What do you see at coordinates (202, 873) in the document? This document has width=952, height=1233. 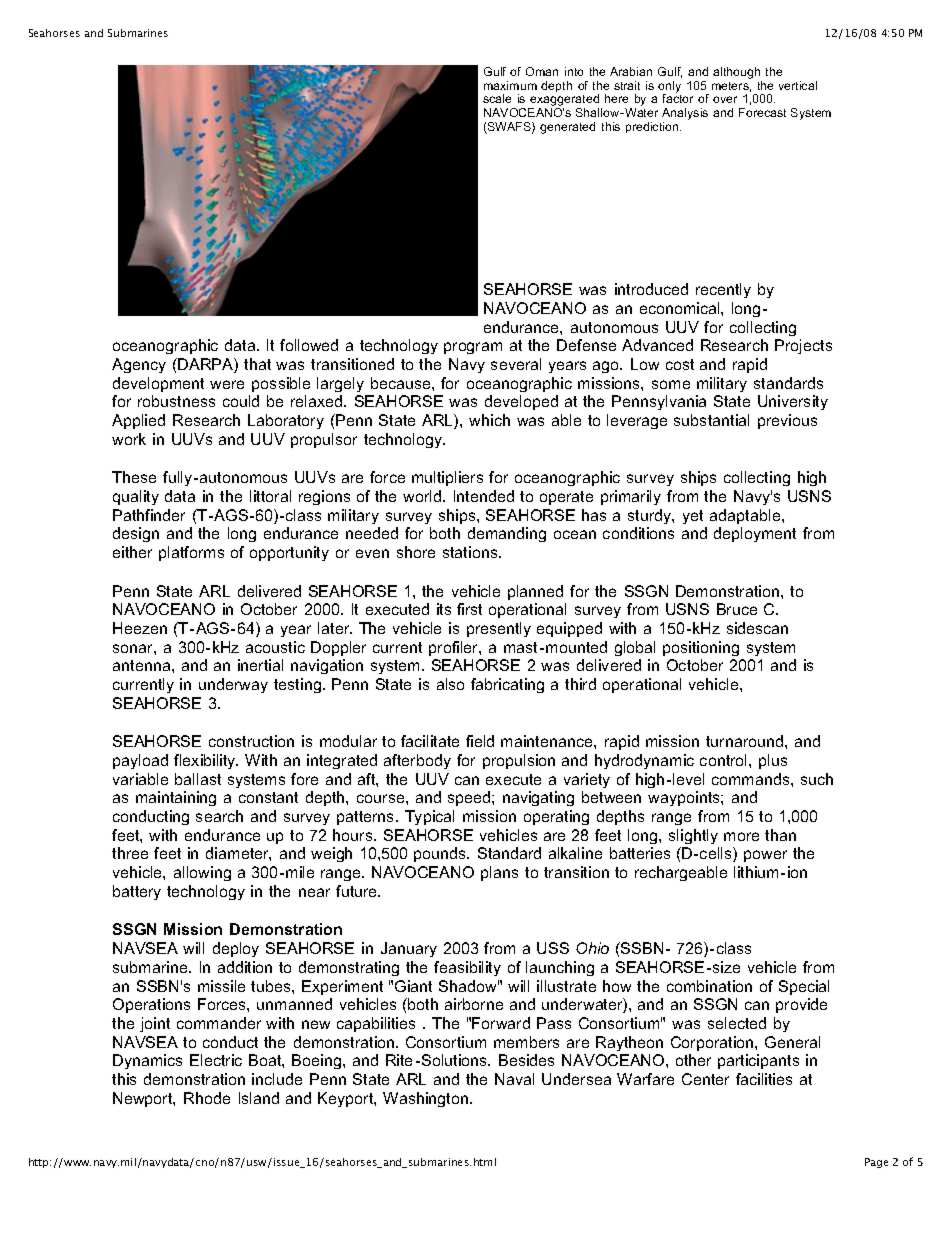 I see `allowing` at bounding box center [202, 873].
